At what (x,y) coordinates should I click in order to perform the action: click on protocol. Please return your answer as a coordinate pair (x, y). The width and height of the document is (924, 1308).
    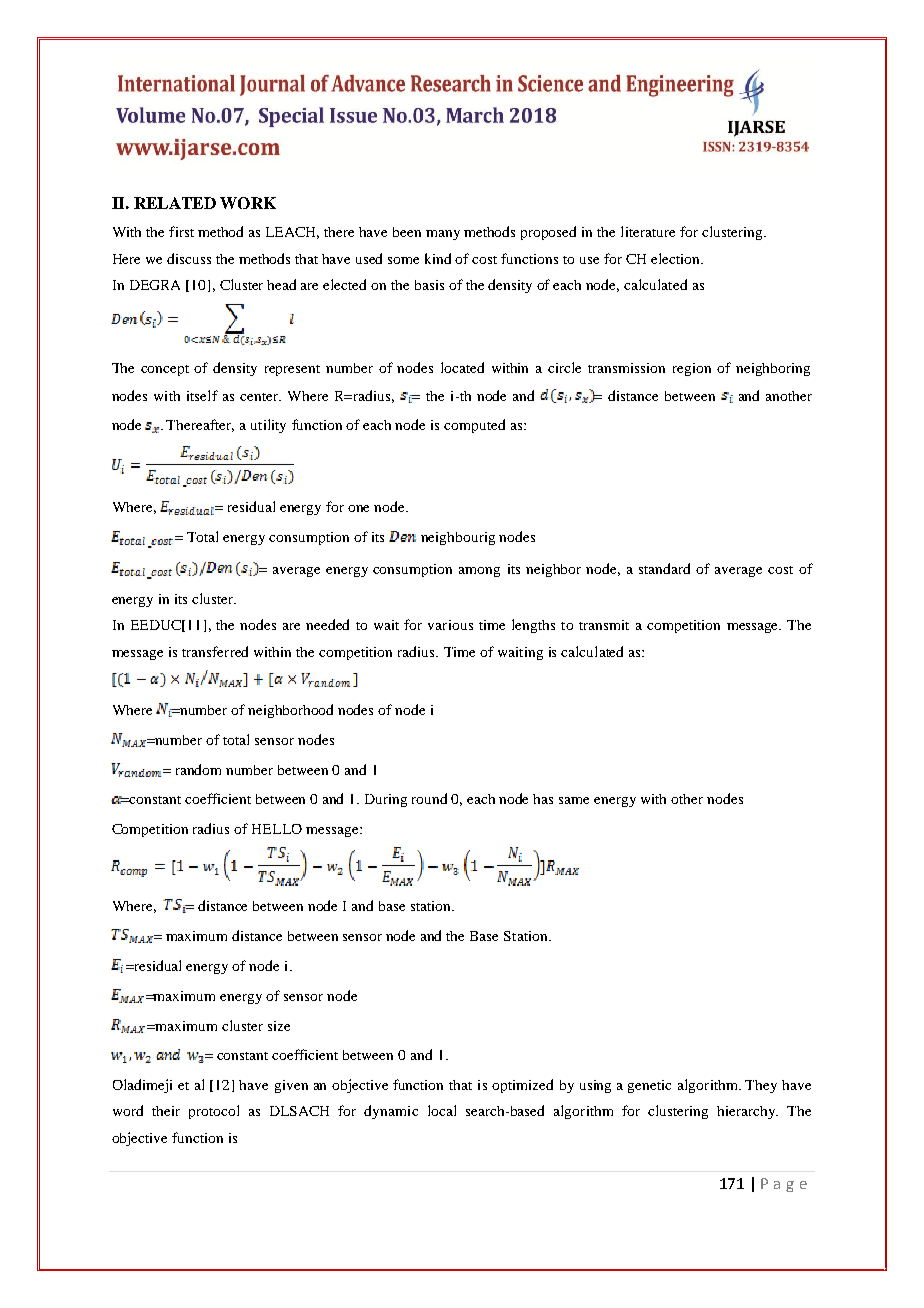
    Looking at the image, I should click on (214, 1112).
